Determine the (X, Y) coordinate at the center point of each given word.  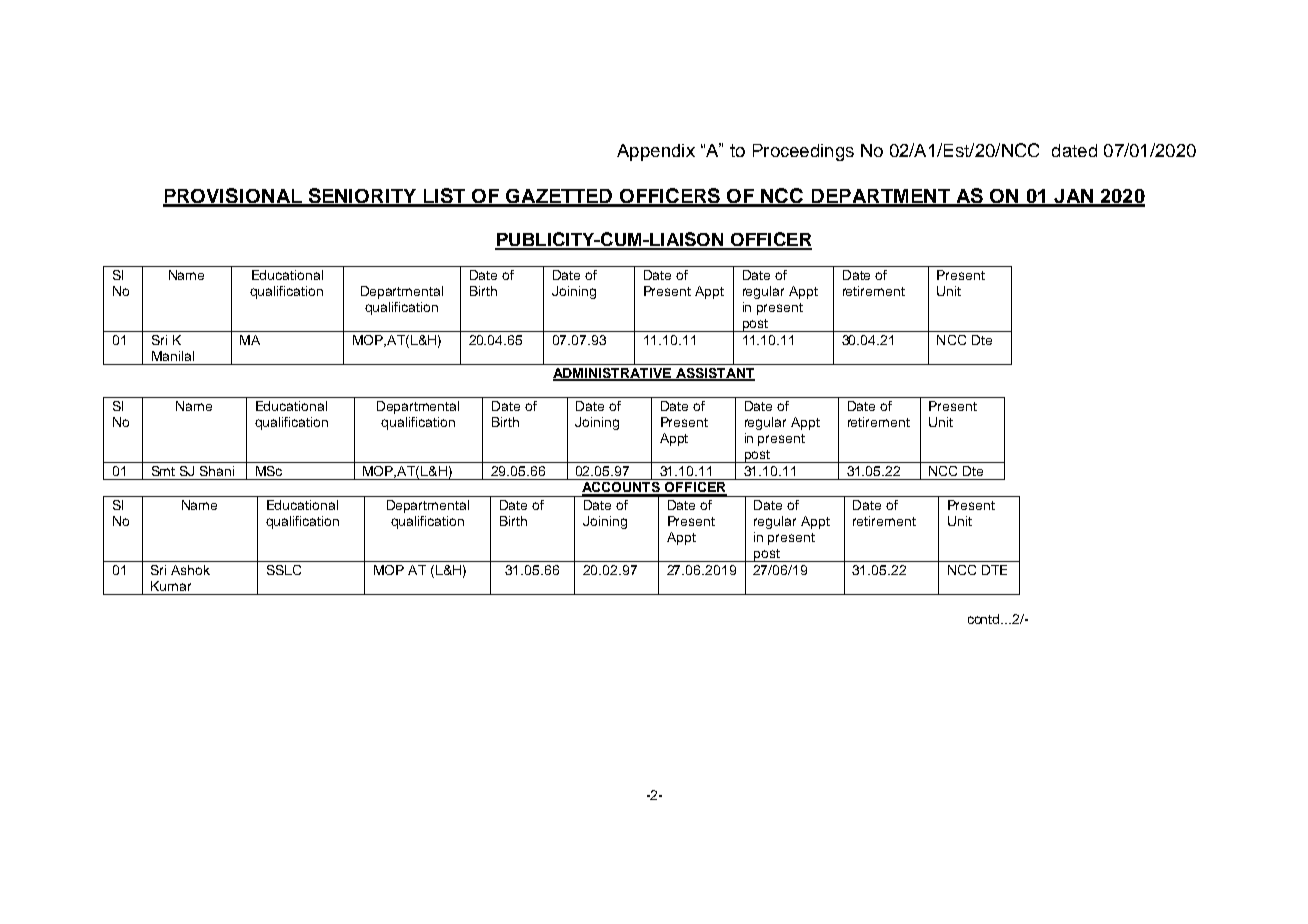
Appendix (656, 152)
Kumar (171, 586)
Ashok (190, 570)
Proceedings (803, 152)
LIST (444, 197)
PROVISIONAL (233, 197)
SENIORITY (362, 197)
